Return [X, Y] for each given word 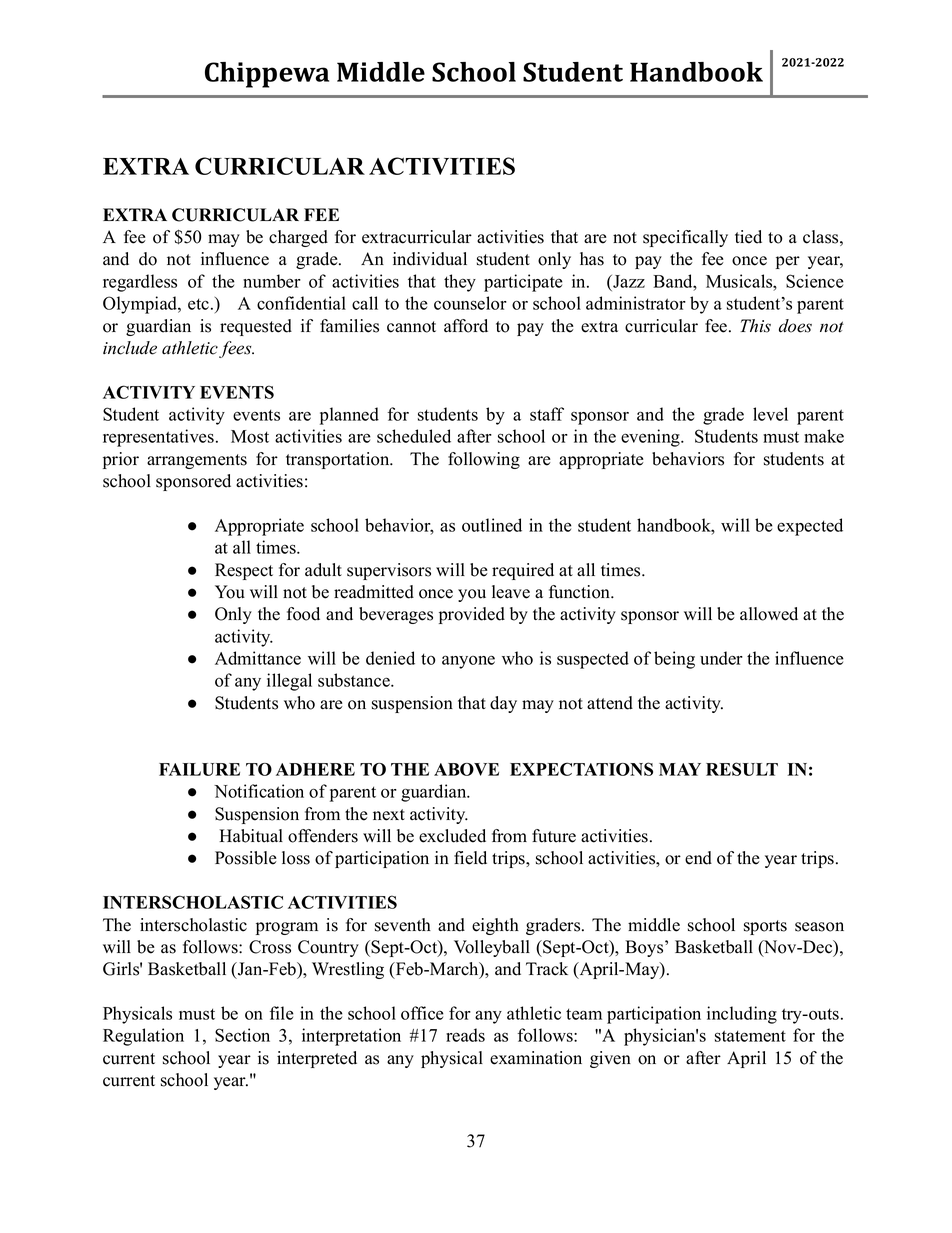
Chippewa [267, 75]
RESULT [742, 769]
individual [430, 259]
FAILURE [199, 769]
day [503, 704]
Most [250, 436]
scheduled [414, 436]
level [770, 414]
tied [748, 237]
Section [242, 1035]
